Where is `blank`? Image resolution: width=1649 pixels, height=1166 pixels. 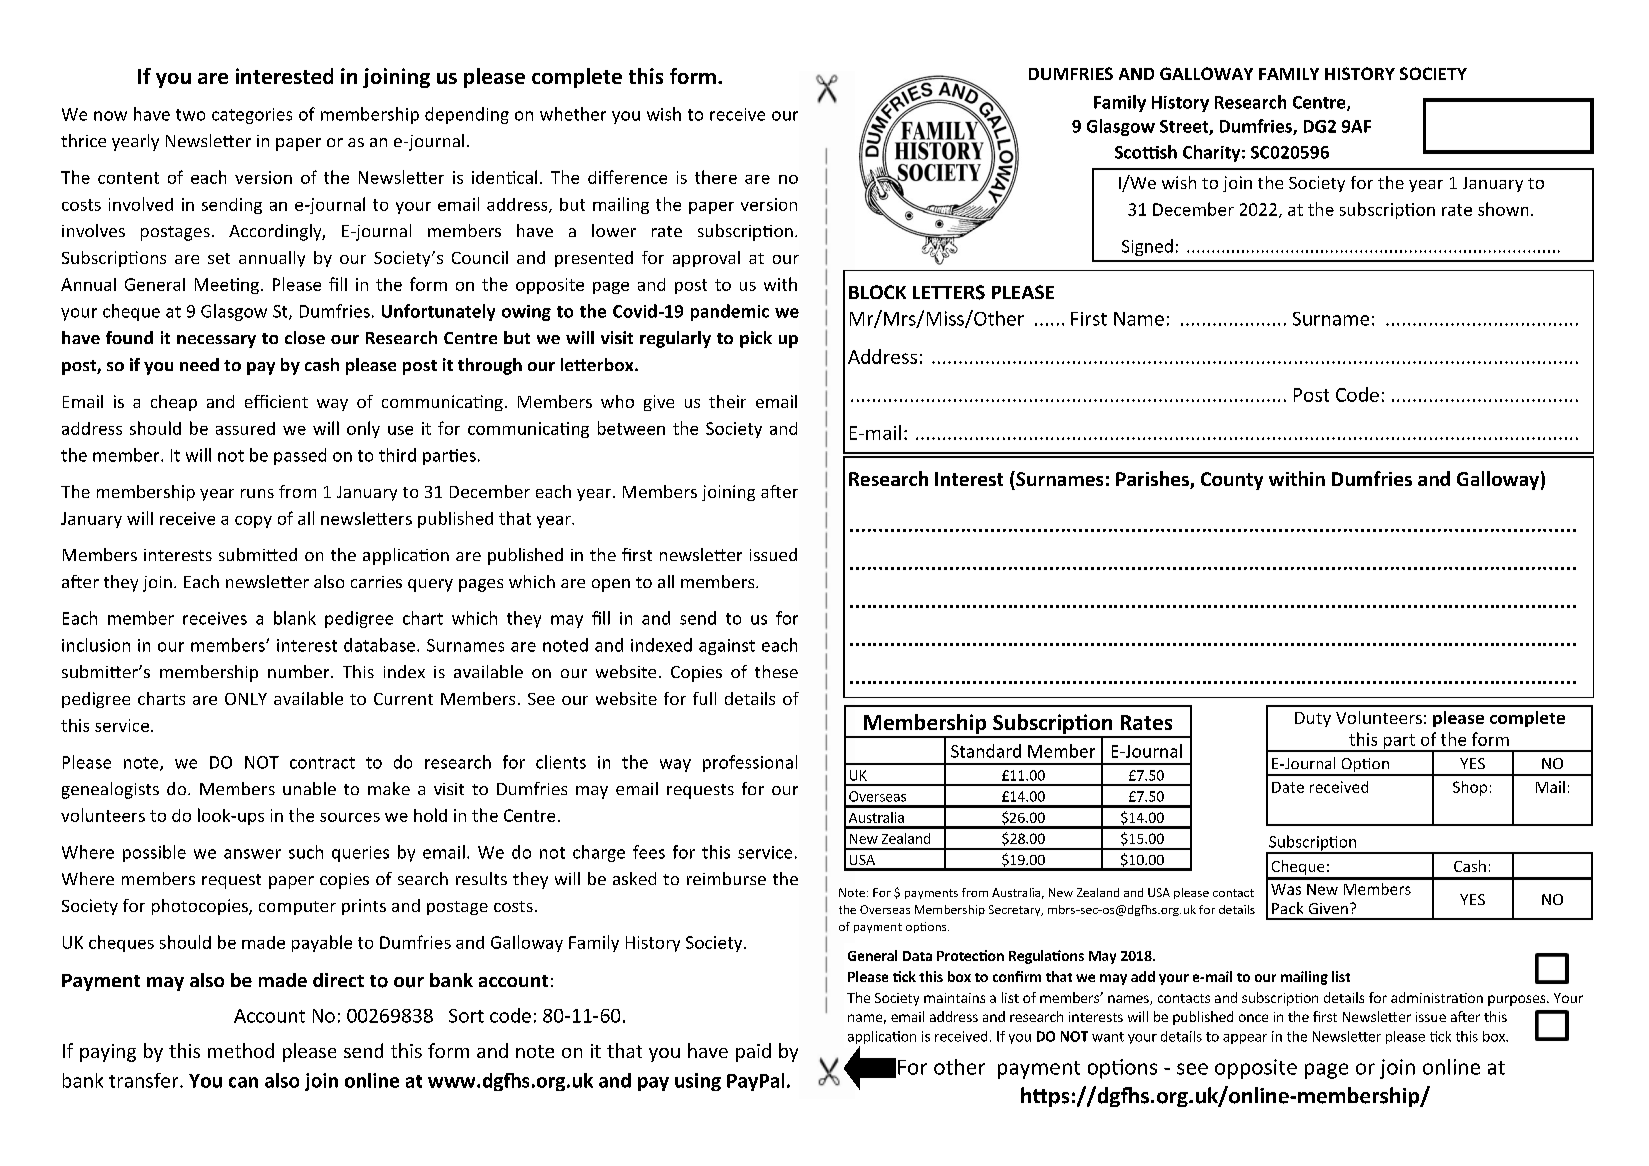
blank is located at coordinates (295, 618).
